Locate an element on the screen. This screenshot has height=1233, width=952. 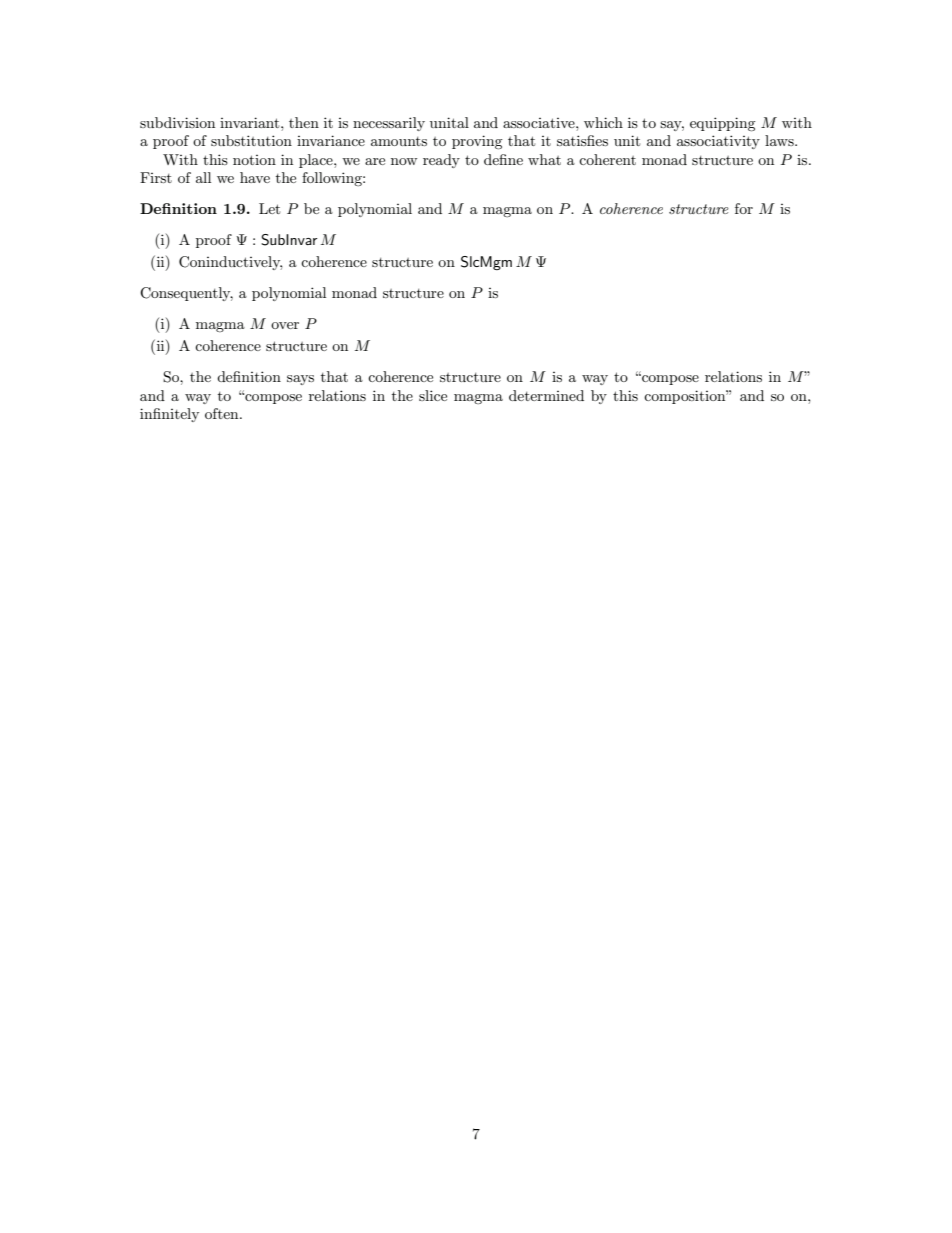
Let is located at coordinates (269, 208).
